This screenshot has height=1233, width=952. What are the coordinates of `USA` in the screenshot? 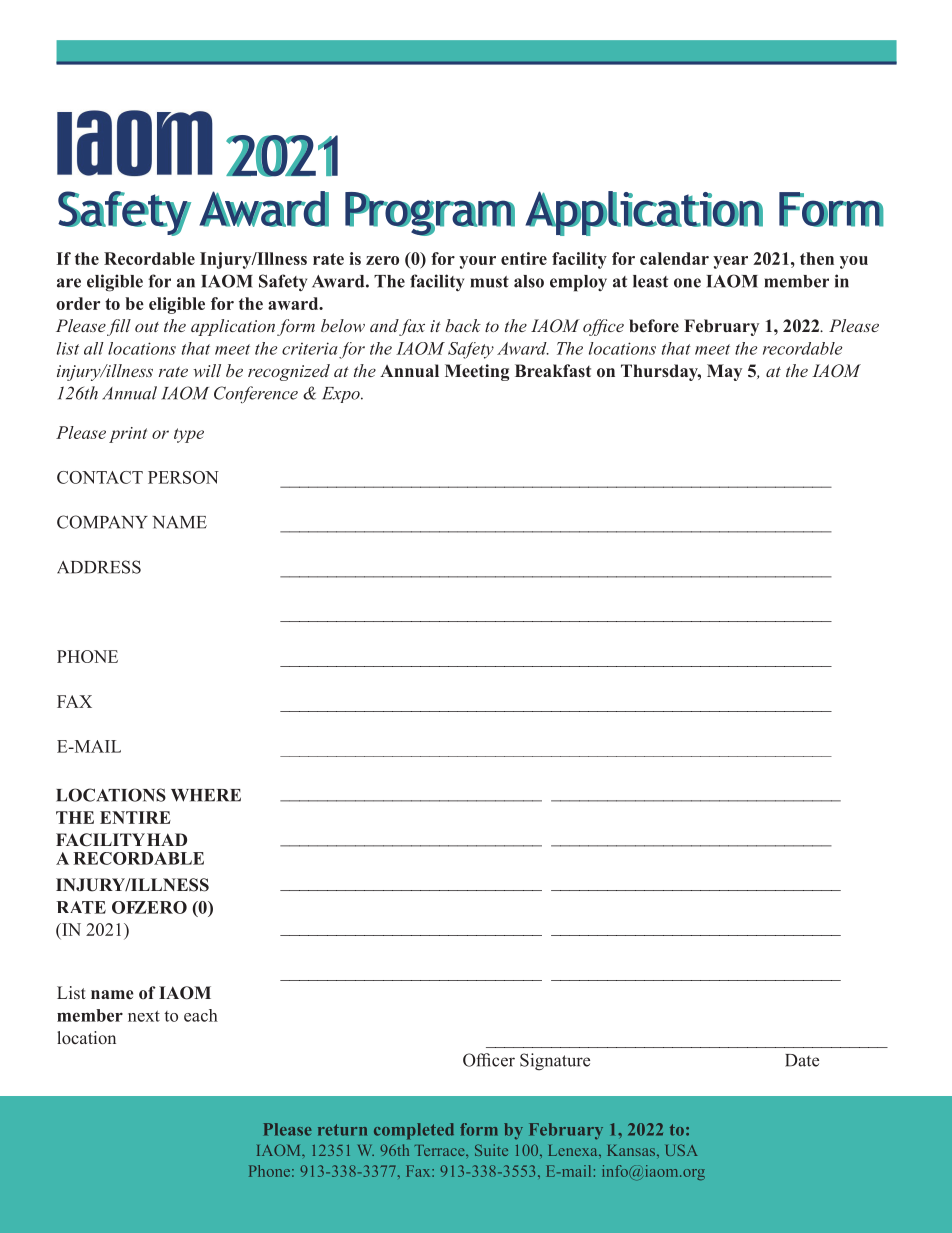 It's located at (682, 1150).
